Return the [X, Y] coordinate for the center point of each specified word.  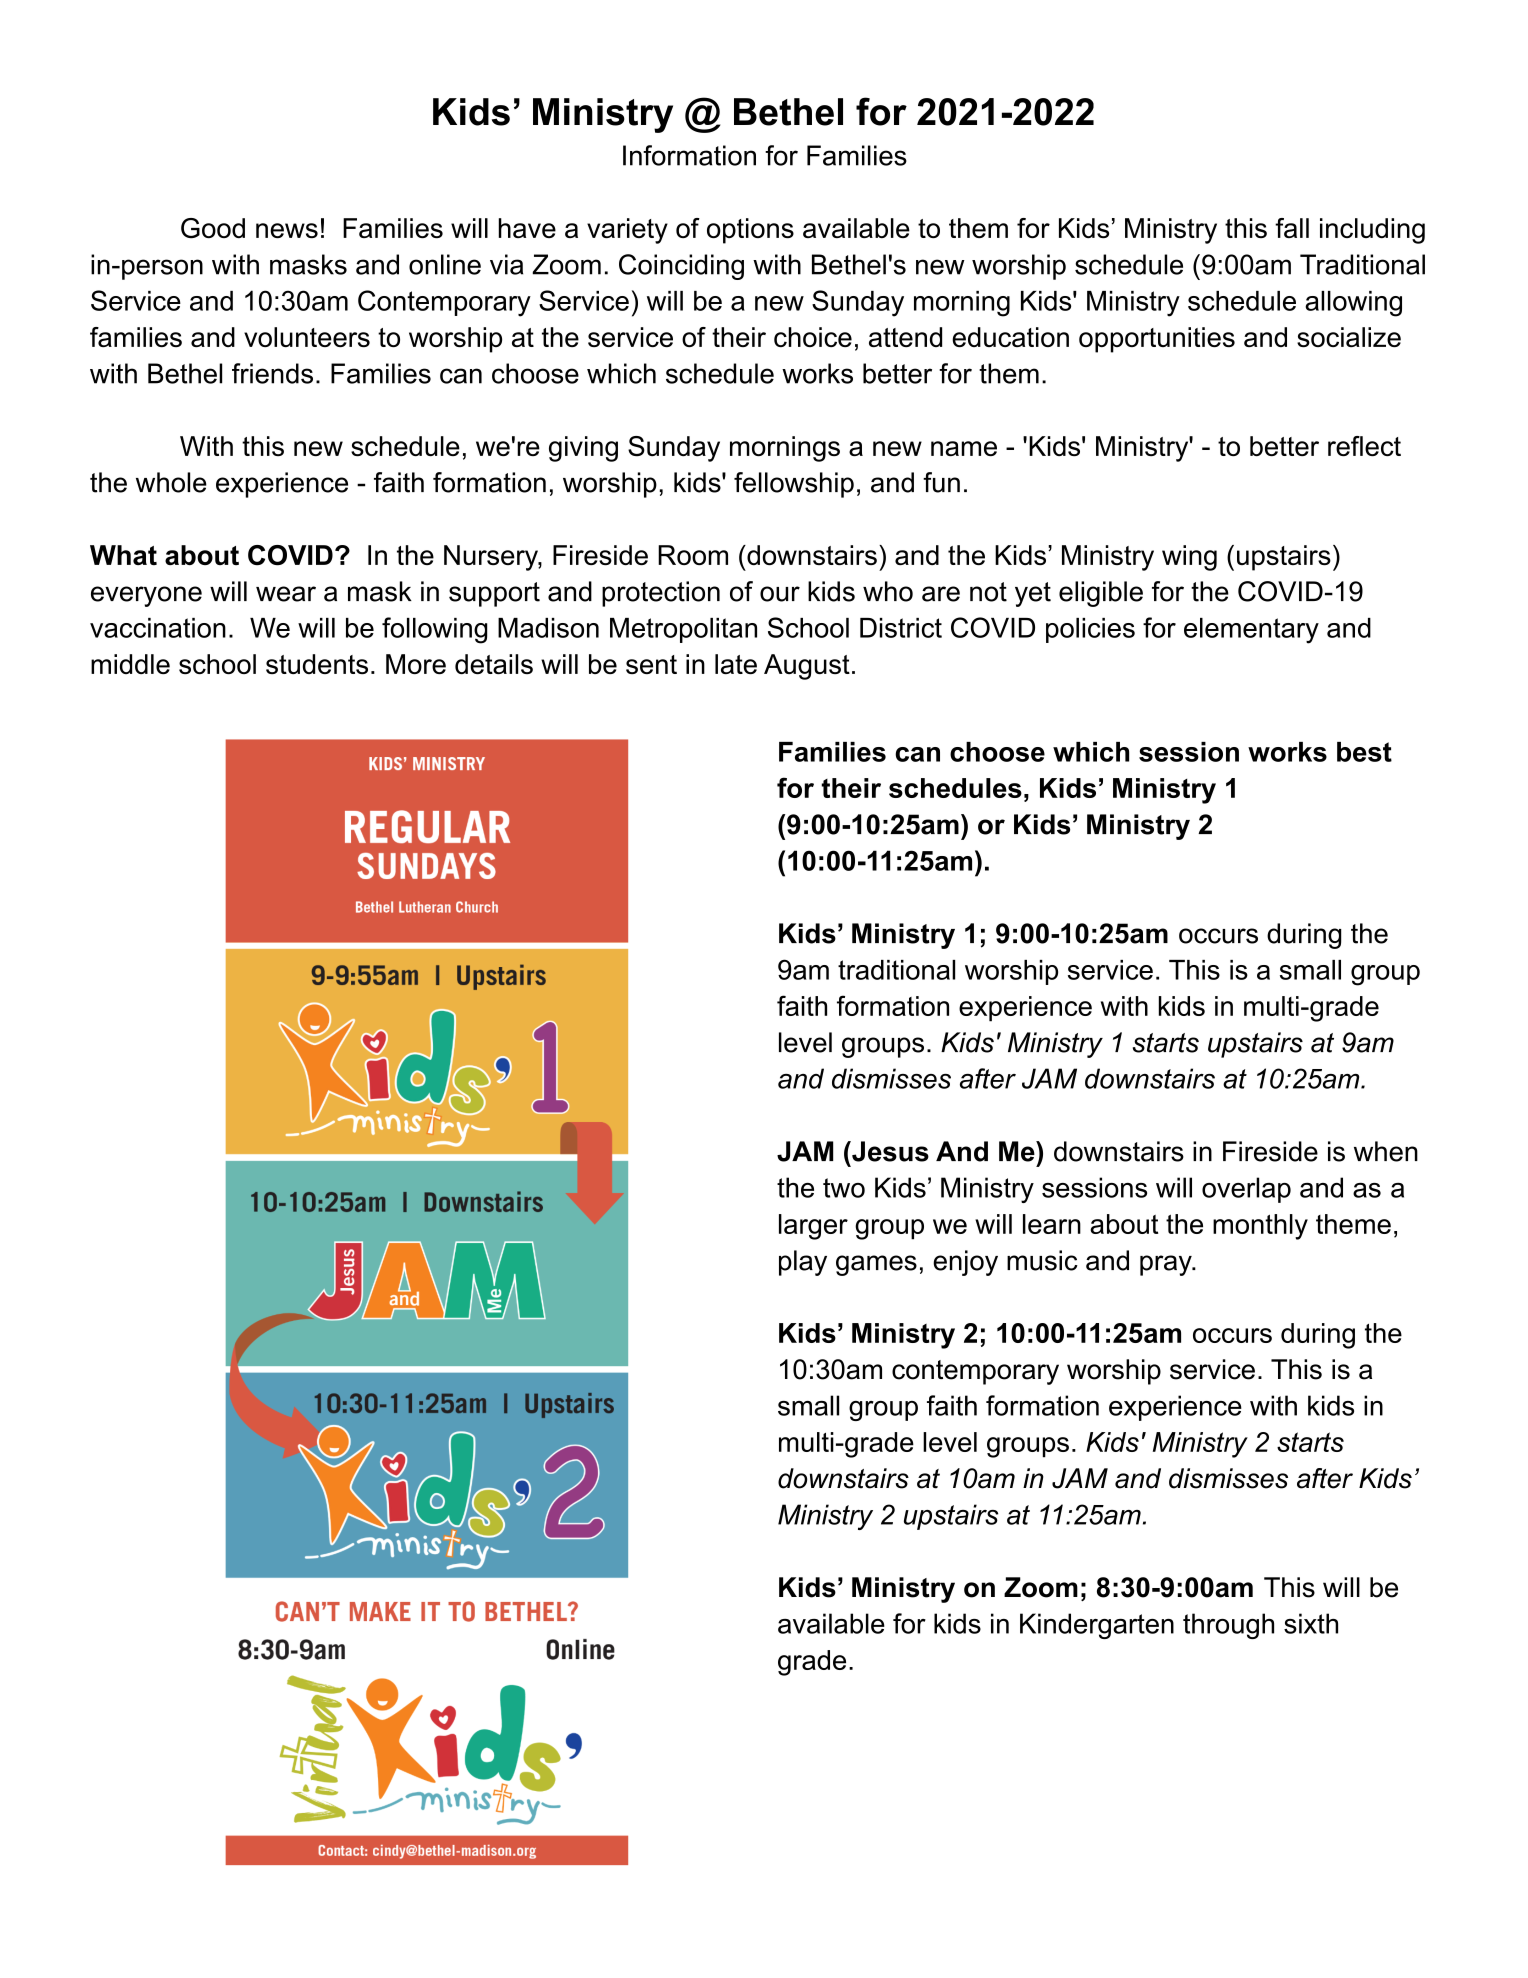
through [1228, 1626]
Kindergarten [1097, 1626]
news [287, 230]
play [803, 1263]
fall [1292, 228]
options [750, 231]
